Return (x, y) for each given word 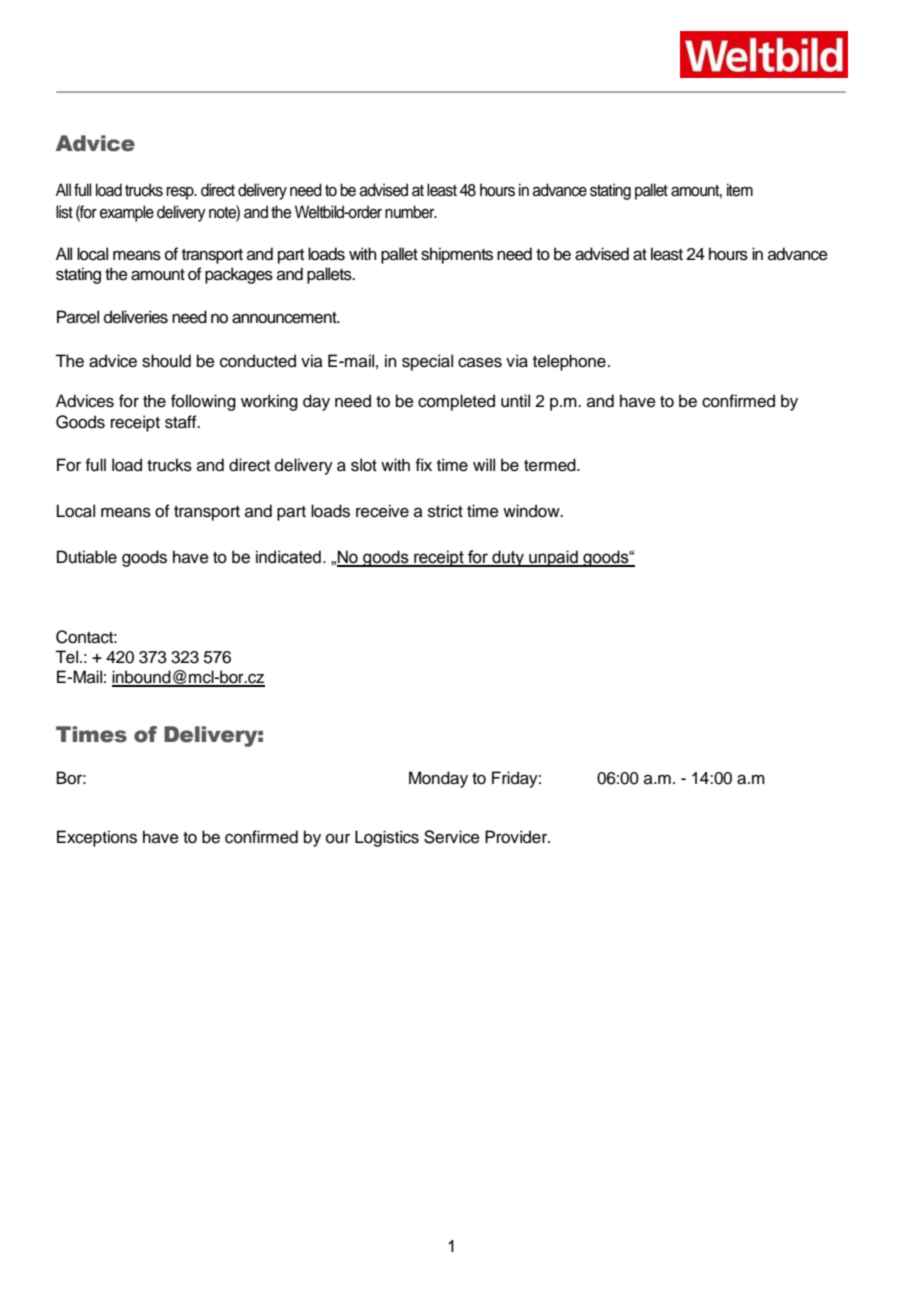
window (532, 511)
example (127, 213)
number (411, 212)
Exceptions (97, 838)
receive (382, 511)
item (740, 190)
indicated (288, 557)
